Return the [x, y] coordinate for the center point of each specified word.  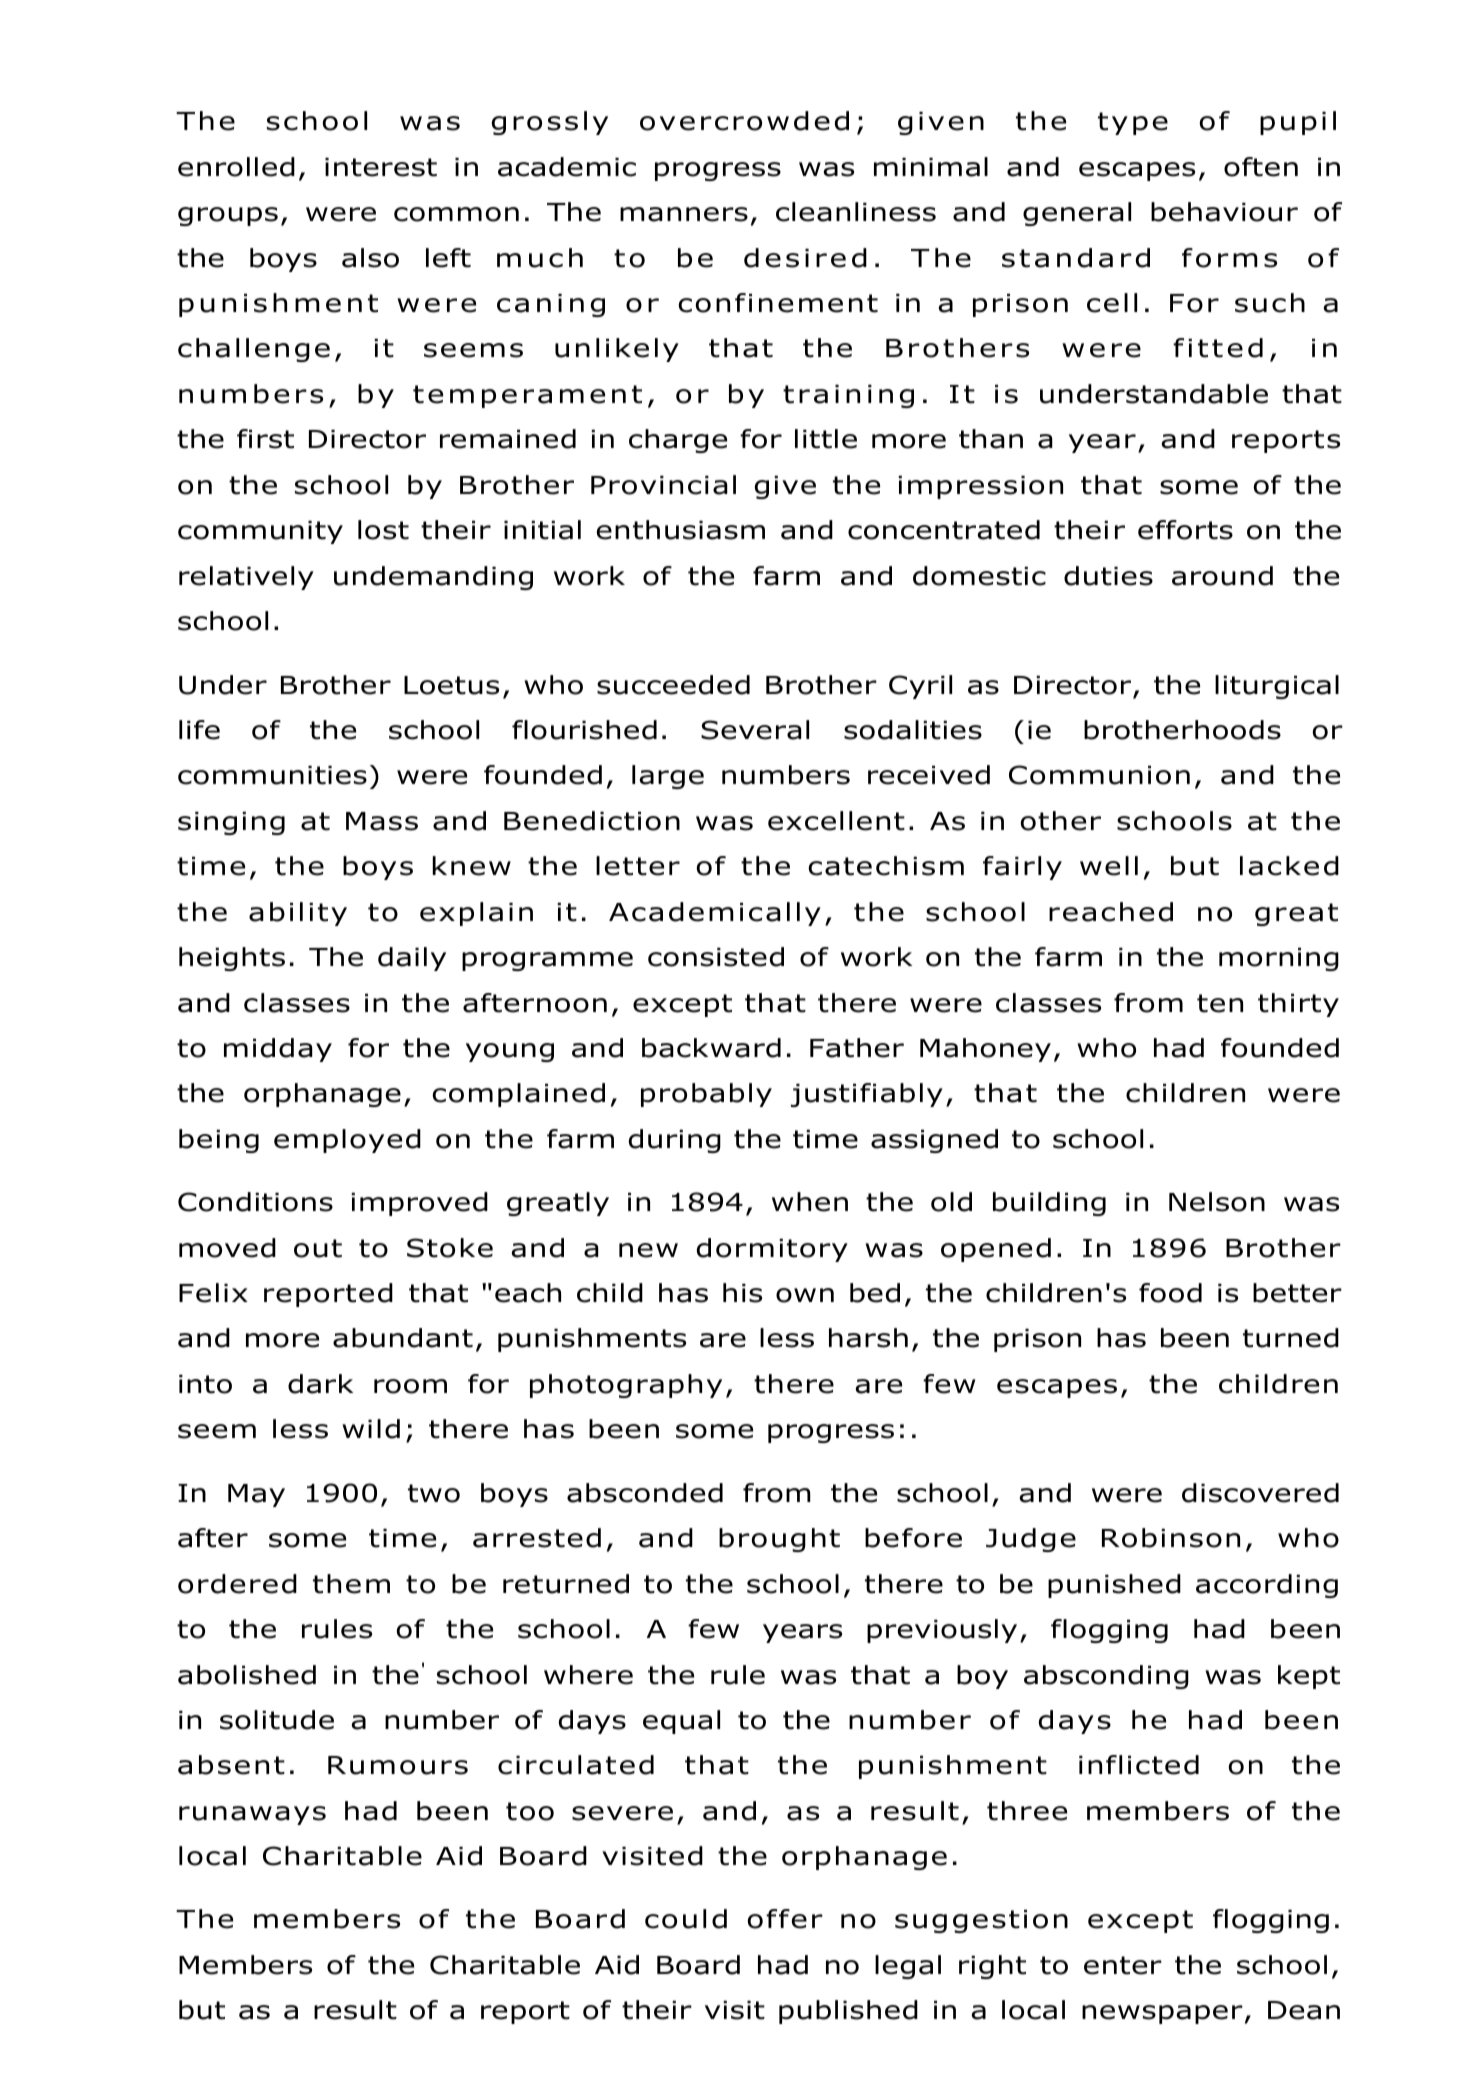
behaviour [1224, 212]
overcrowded [744, 121]
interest [381, 167]
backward [711, 1048]
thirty [1298, 1005]
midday [278, 1050]
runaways [252, 1815]
